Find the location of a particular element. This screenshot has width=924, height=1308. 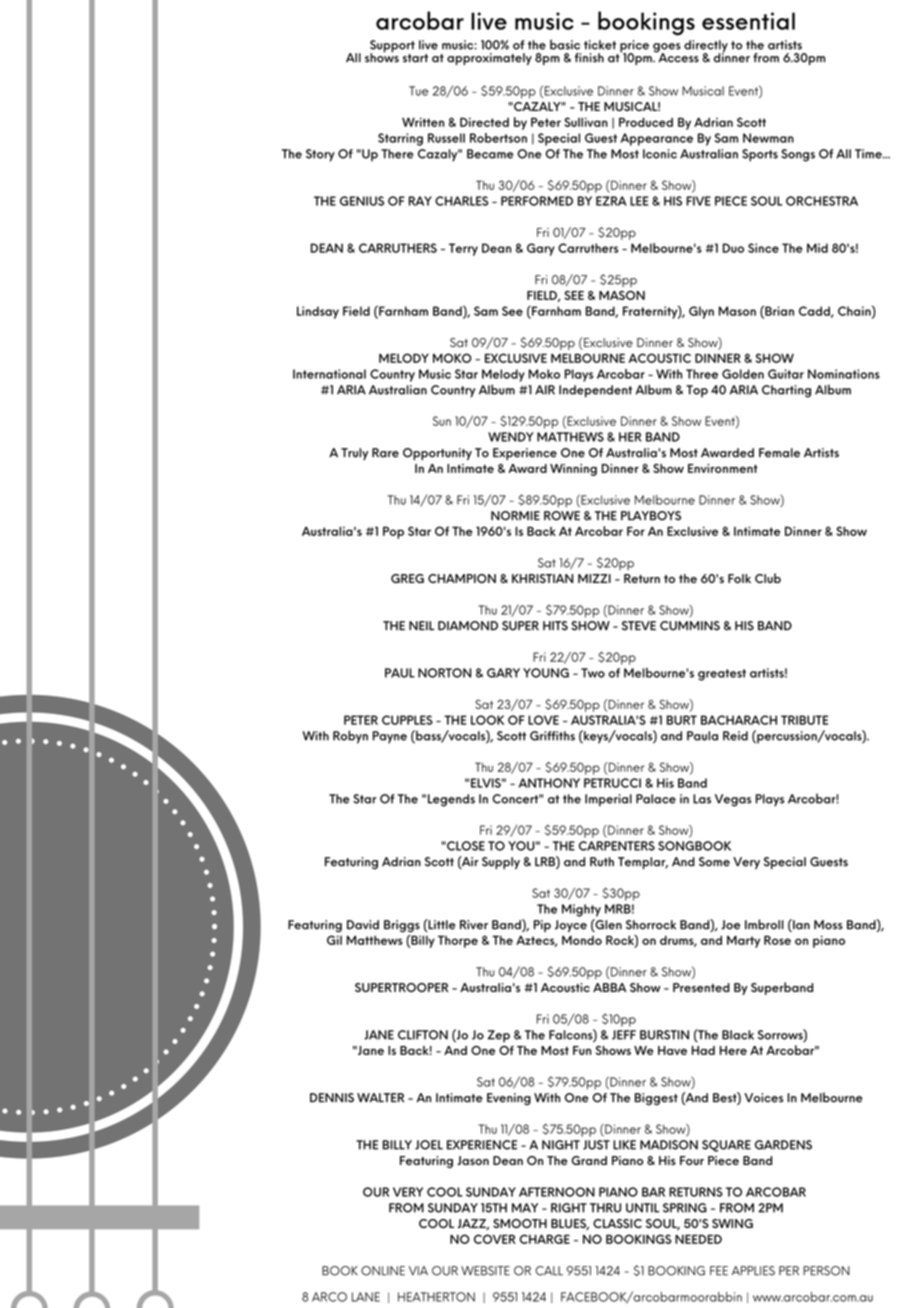

Independent is located at coordinates (595, 391).
